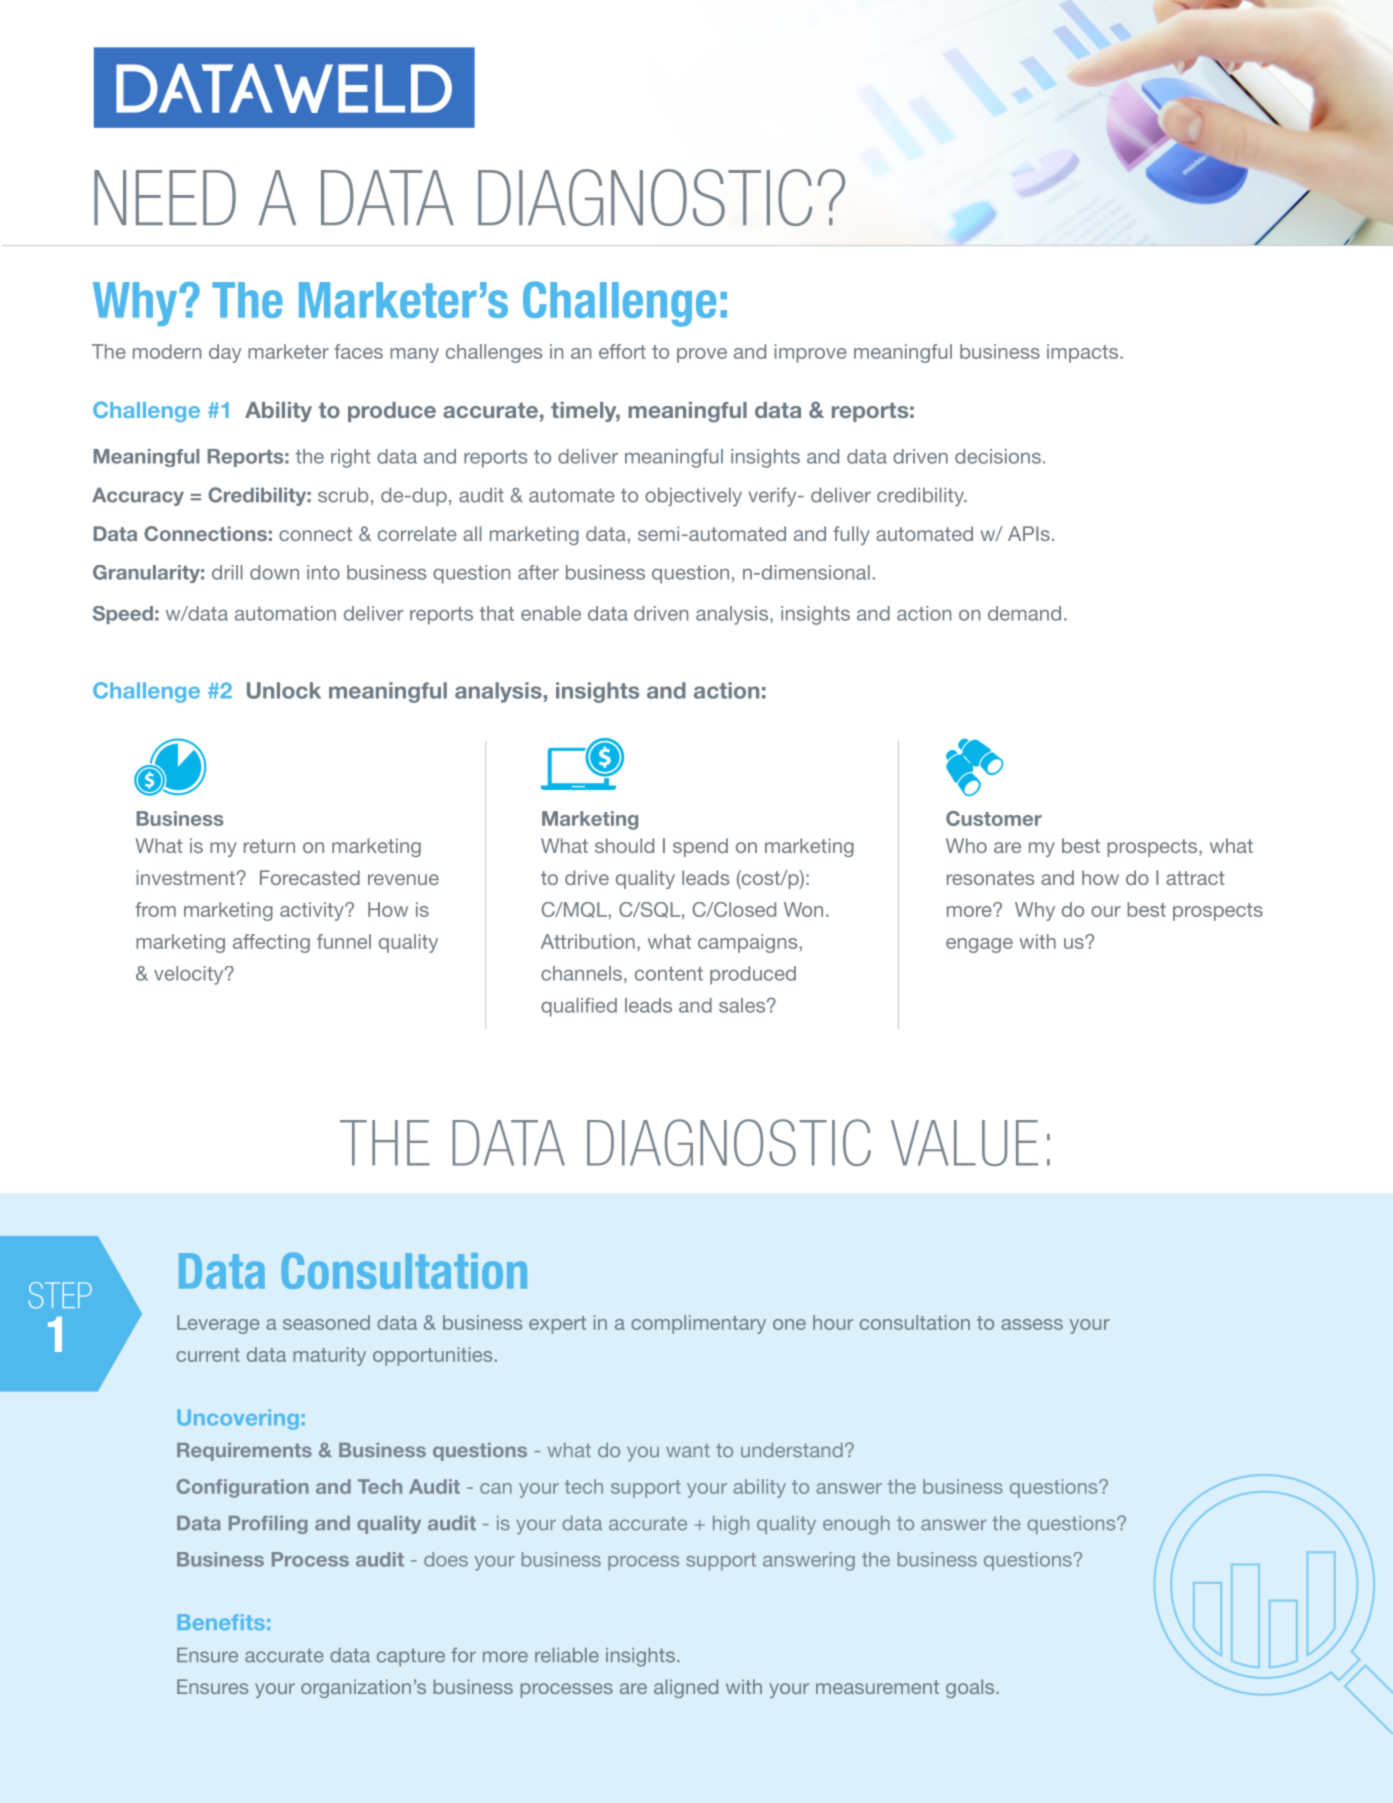 This screenshot has width=1393, height=1803. I want to click on Leverage, so click(218, 1324).
